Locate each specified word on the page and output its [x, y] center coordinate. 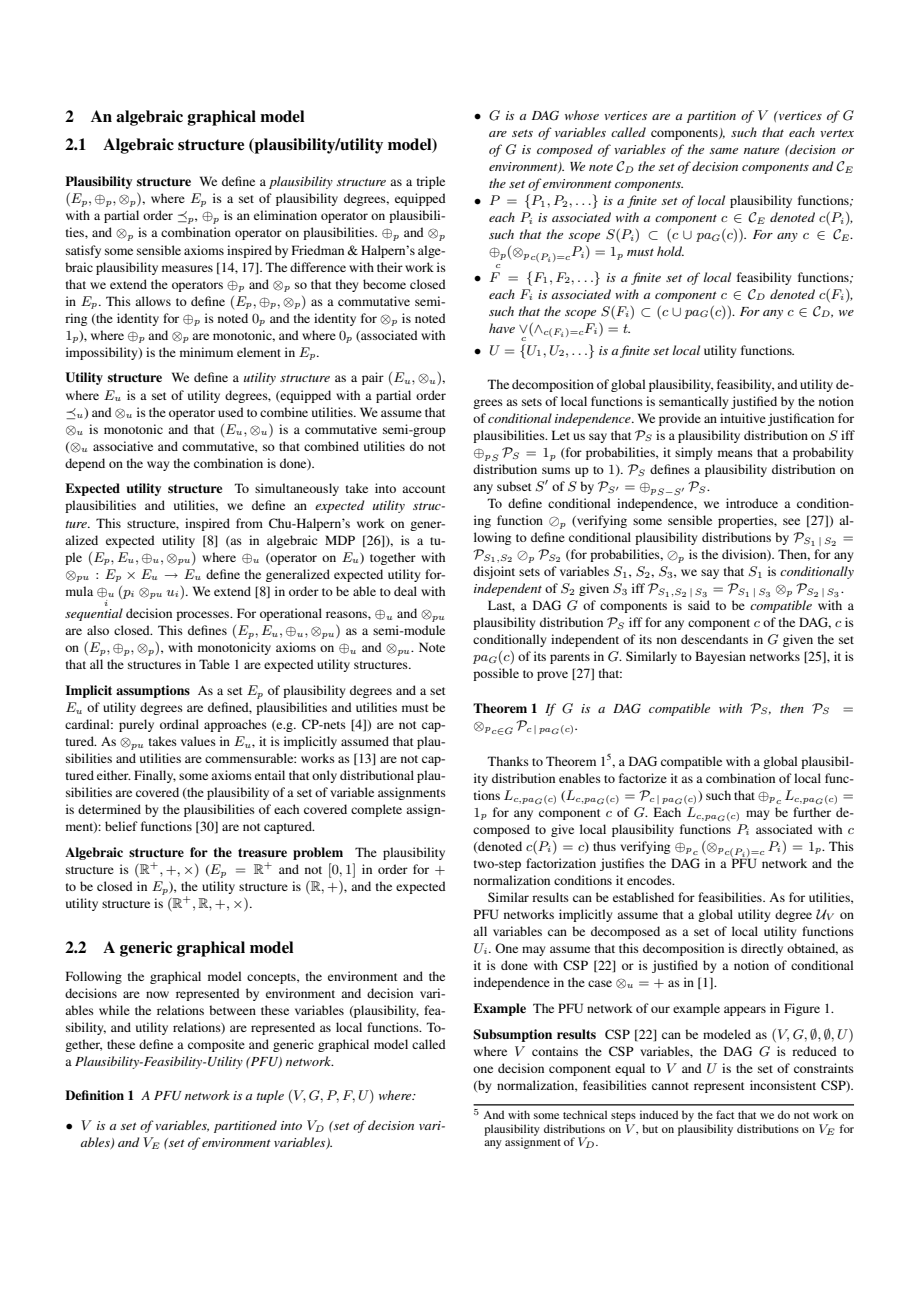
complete [376, 810]
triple [431, 182]
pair [373, 378]
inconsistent [783, 1085]
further [812, 812]
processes [204, 616]
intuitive [743, 418]
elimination [285, 215]
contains [555, 1051]
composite [216, 1045]
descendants [714, 639]
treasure [262, 852]
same [724, 151]
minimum [206, 352]
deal [405, 591]
